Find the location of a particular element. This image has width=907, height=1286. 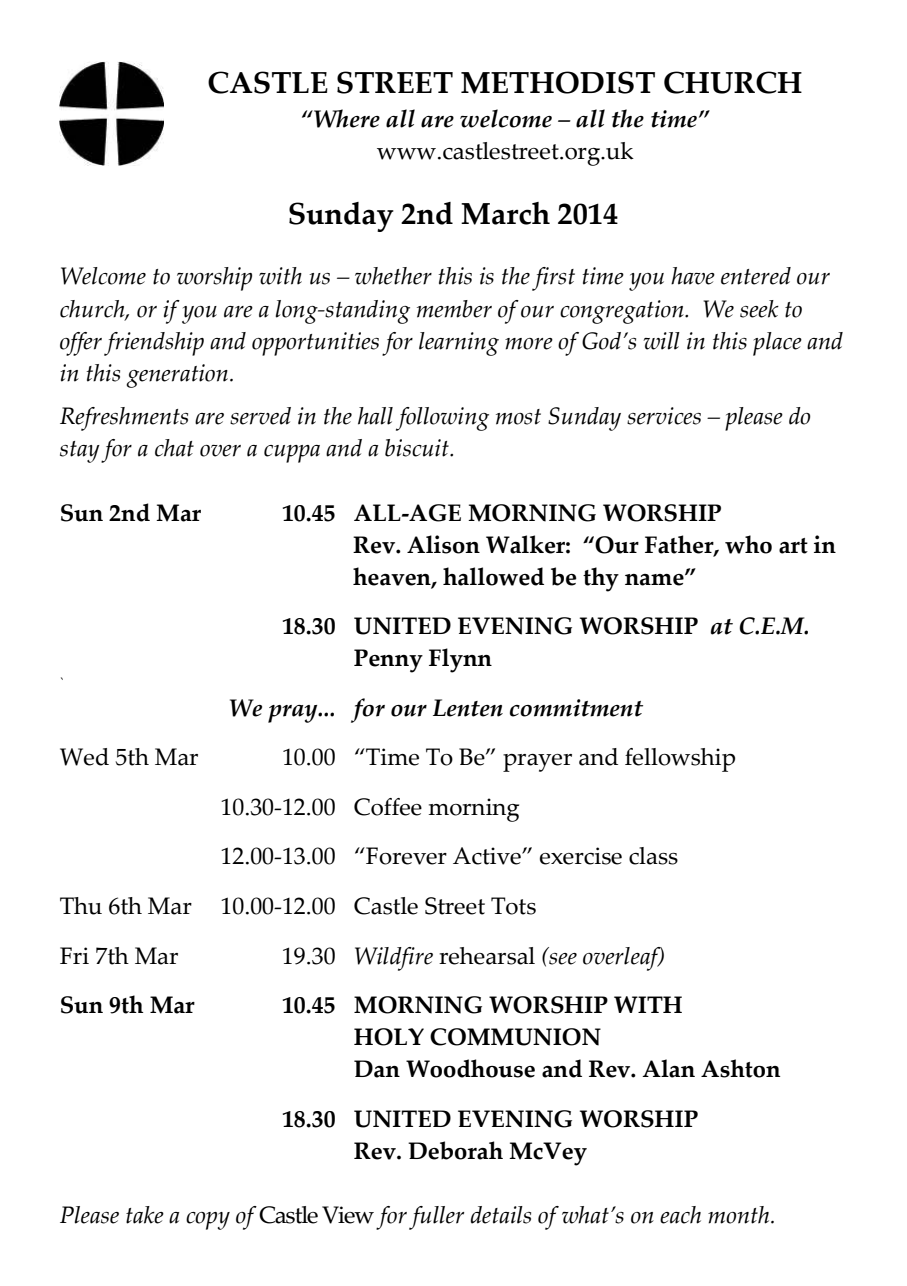

Flynn is located at coordinates (460, 660).
